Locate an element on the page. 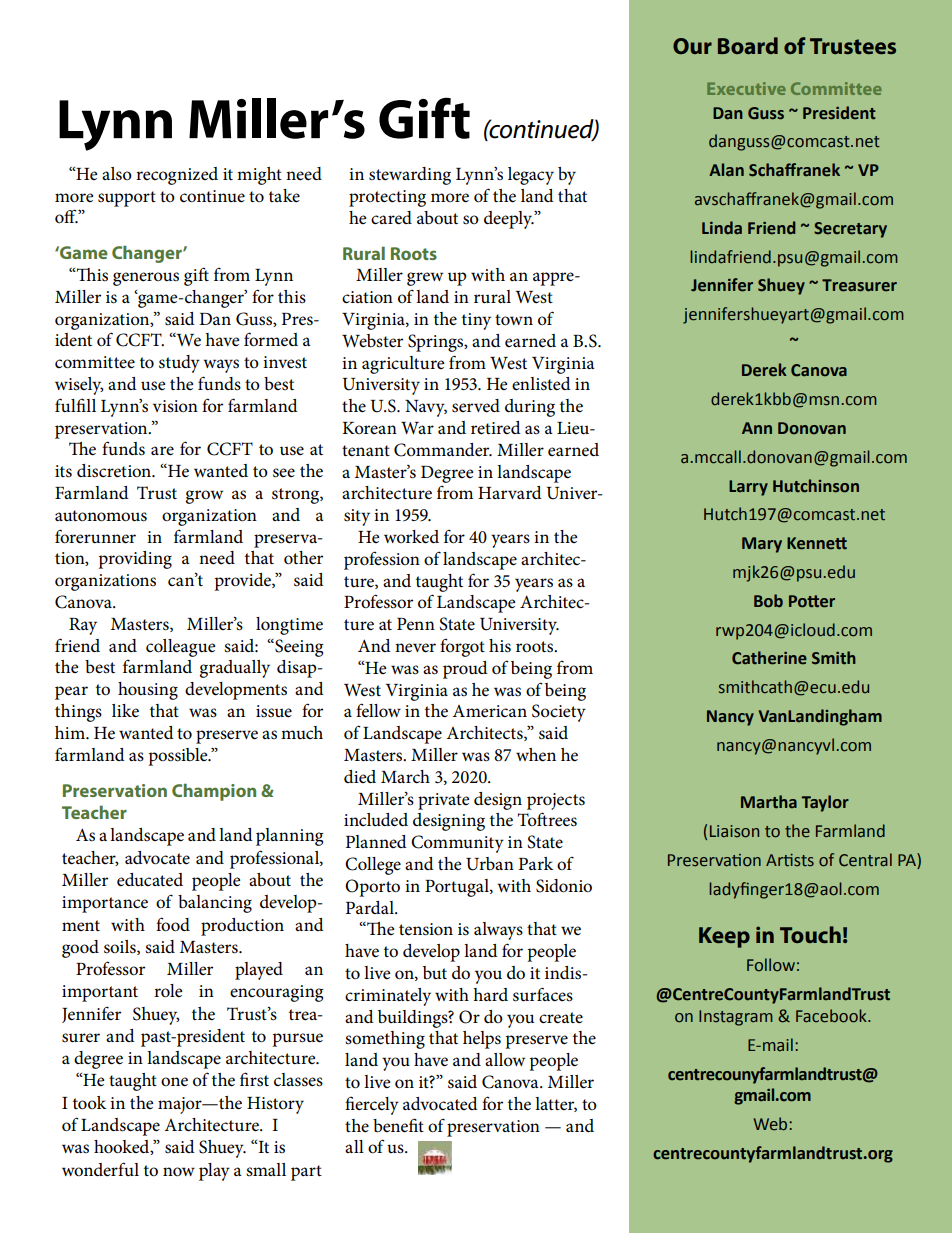 Image resolution: width=952 pixels, height=1233 pixels. Executive is located at coordinates (746, 88).
